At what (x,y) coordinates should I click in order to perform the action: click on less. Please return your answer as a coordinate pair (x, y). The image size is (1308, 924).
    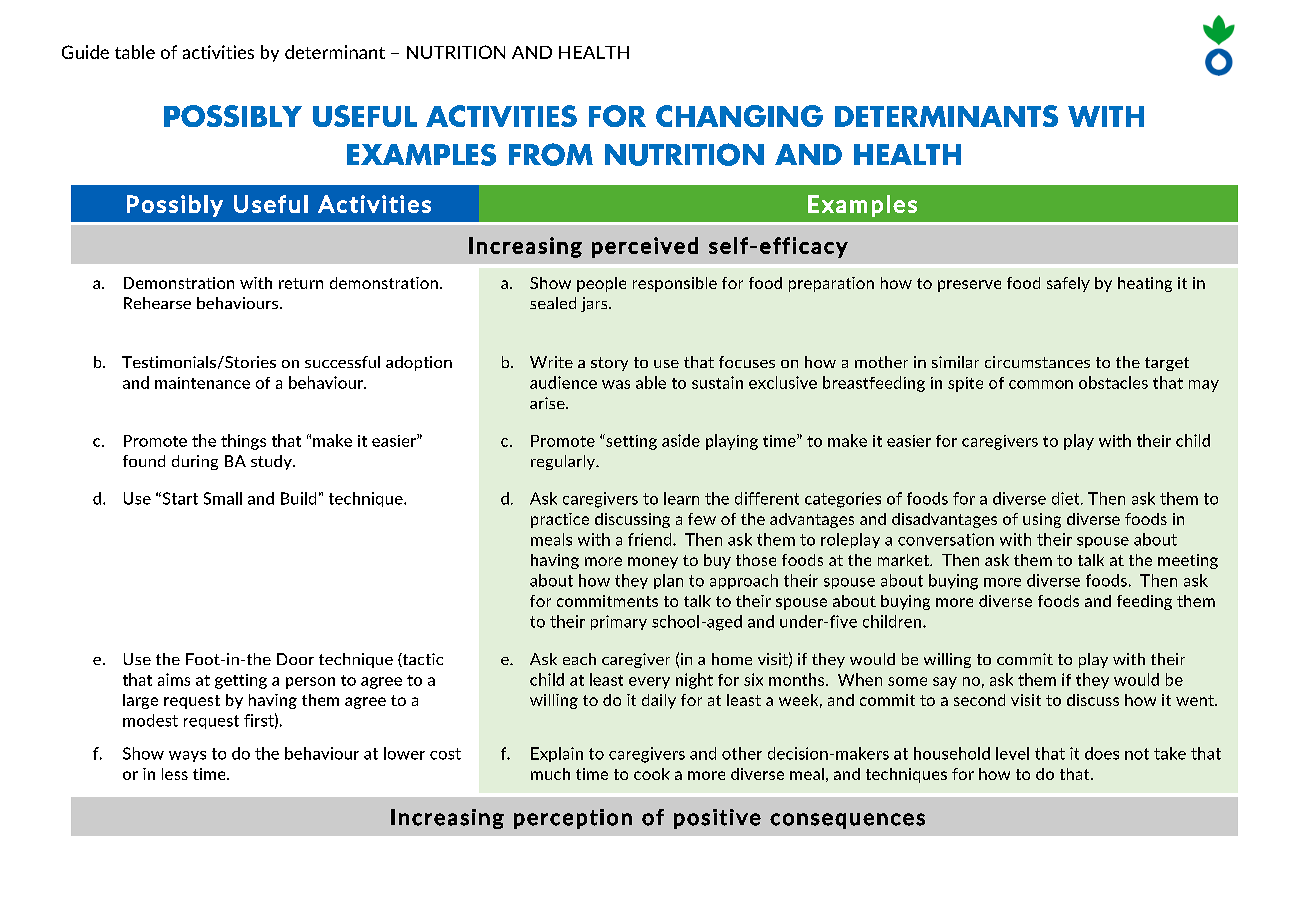
    Looking at the image, I should click on (175, 774).
